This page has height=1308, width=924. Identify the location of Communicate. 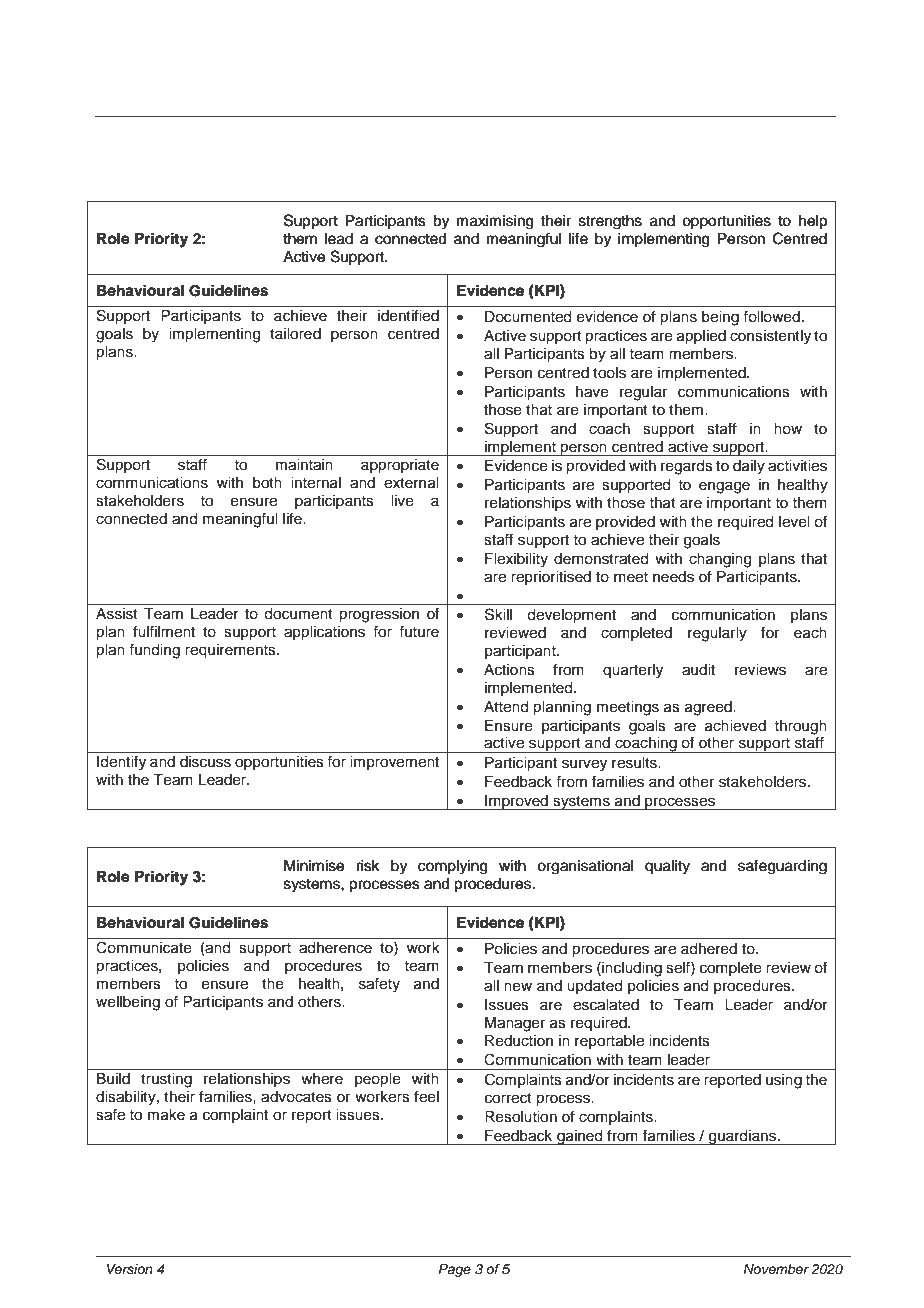
(144, 947).
